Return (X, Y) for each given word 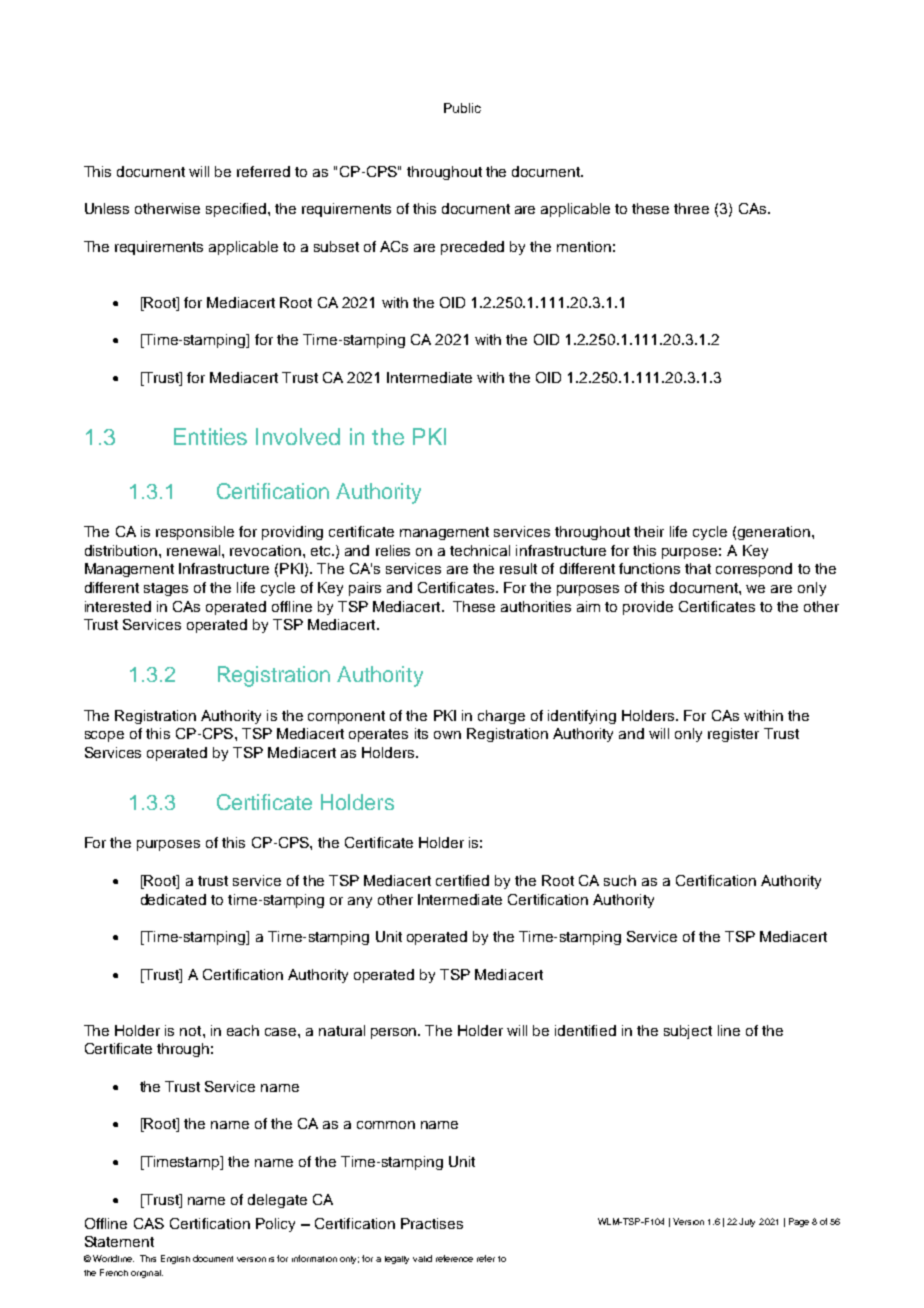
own (447, 735)
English (175, 1259)
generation (774, 533)
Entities (210, 436)
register (733, 735)
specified (237, 210)
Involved (298, 436)
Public (462, 108)
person (395, 1033)
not (192, 1031)
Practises (432, 1223)
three (691, 208)
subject (688, 1032)
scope (104, 736)
